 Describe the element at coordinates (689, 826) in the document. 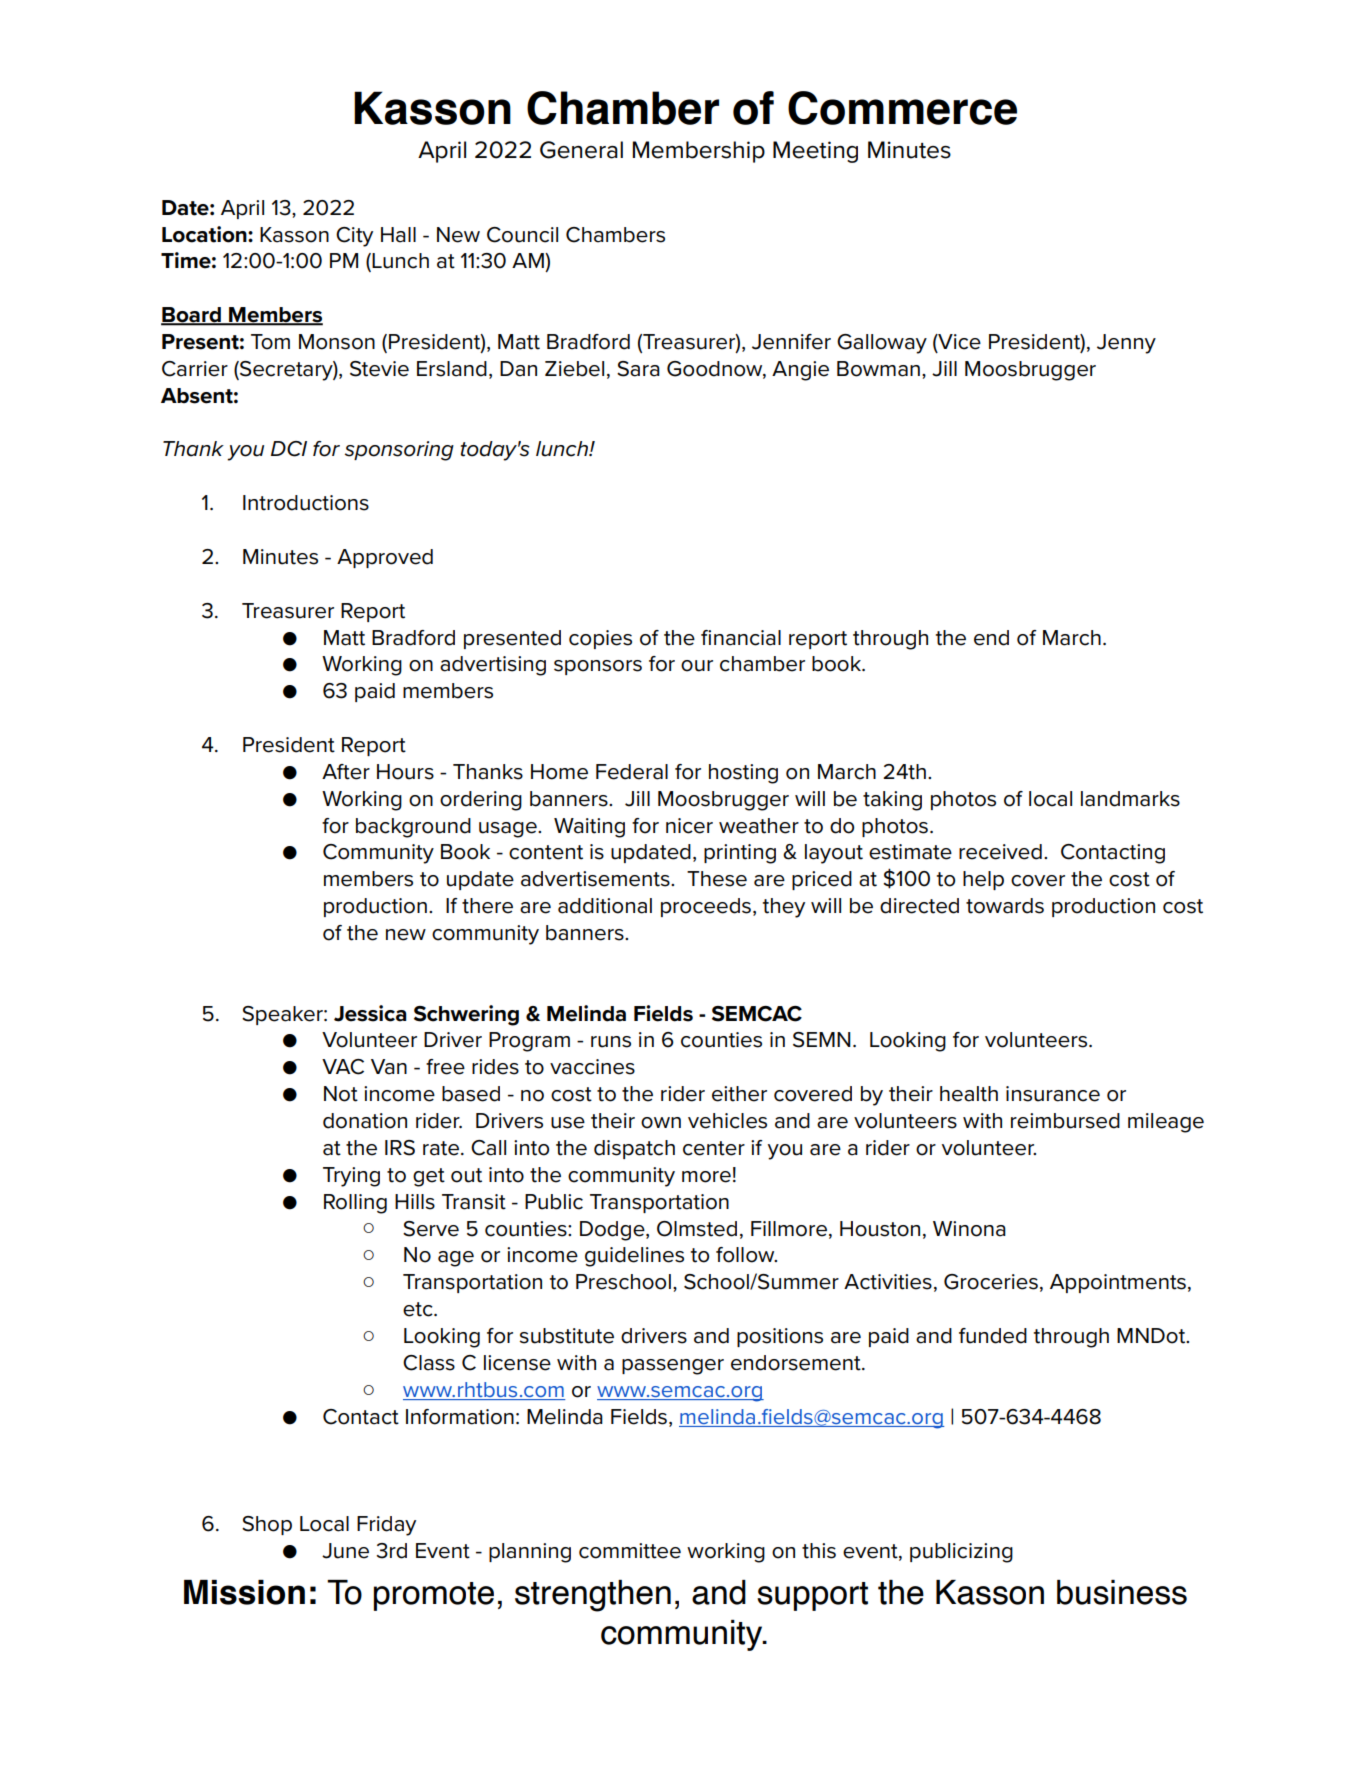

I see `nicer` at that location.
